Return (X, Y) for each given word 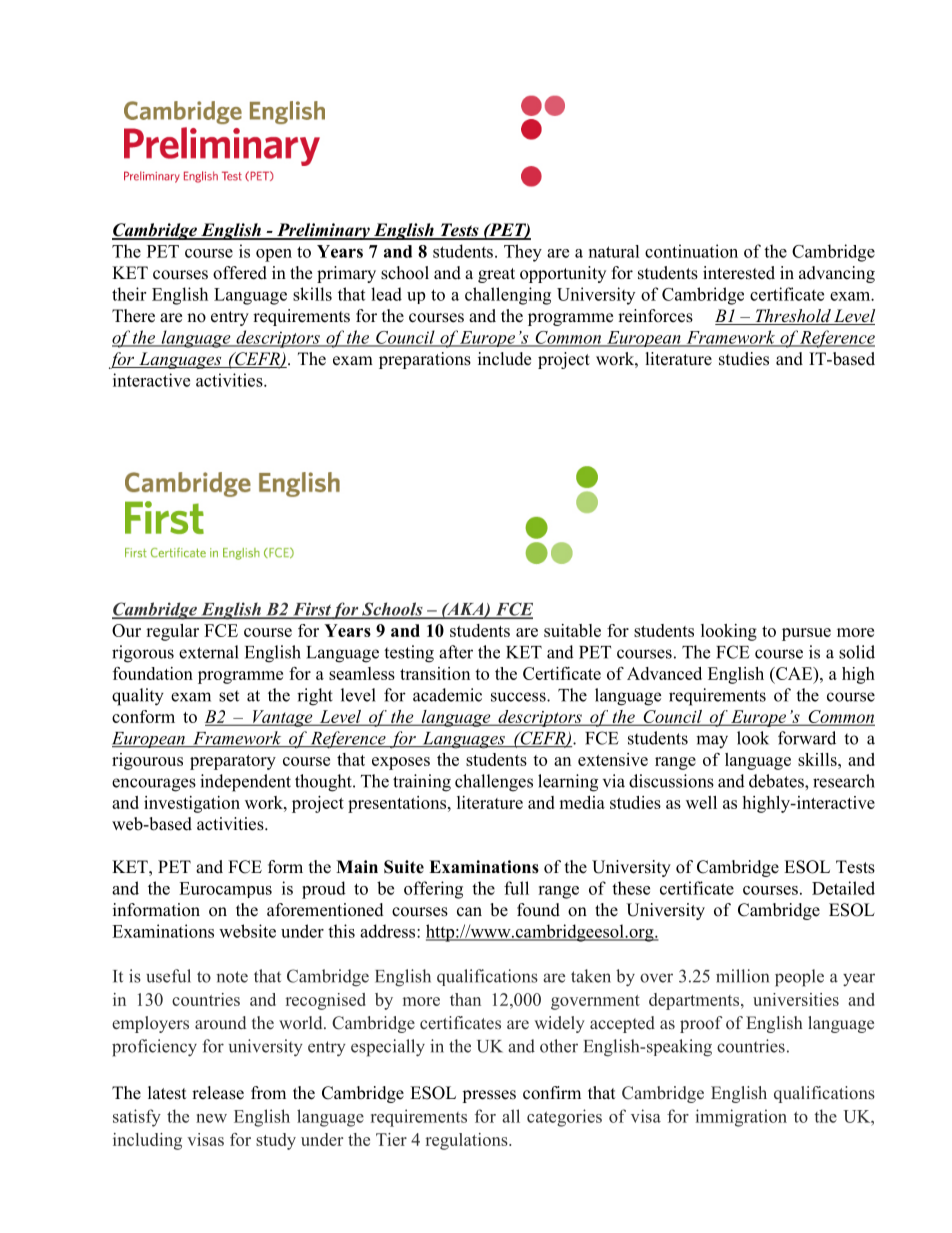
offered (240, 273)
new (211, 1118)
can (469, 912)
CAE (794, 673)
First (311, 610)
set (229, 696)
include (504, 359)
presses (489, 1096)
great (496, 275)
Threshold (793, 317)
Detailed (843, 888)
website (247, 931)
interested (739, 273)
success (519, 697)
